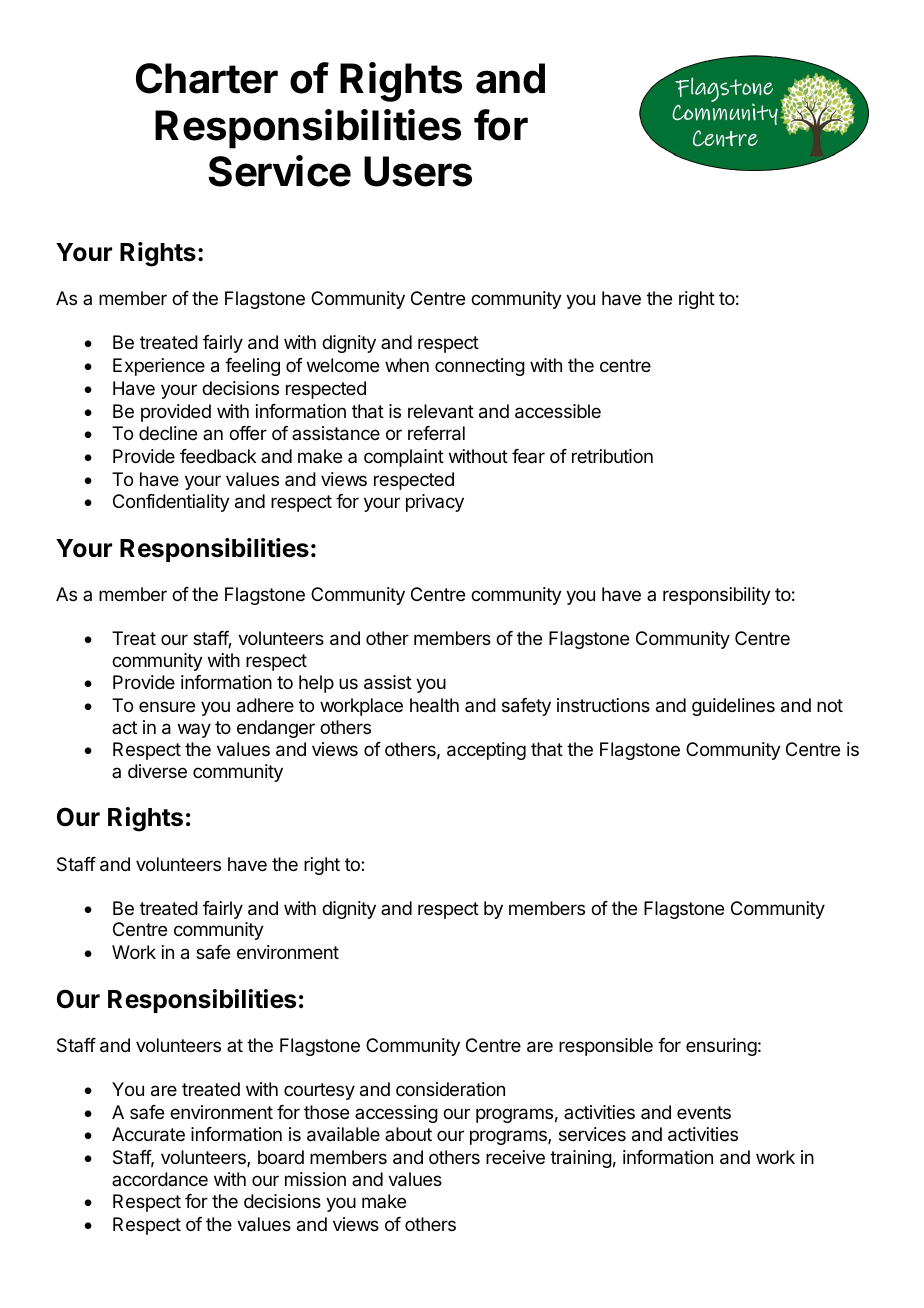 Image resolution: width=924 pixels, height=1308 pixels. Describe the element at coordinates (480, 367) in the image. I see `connecting` at that location.
